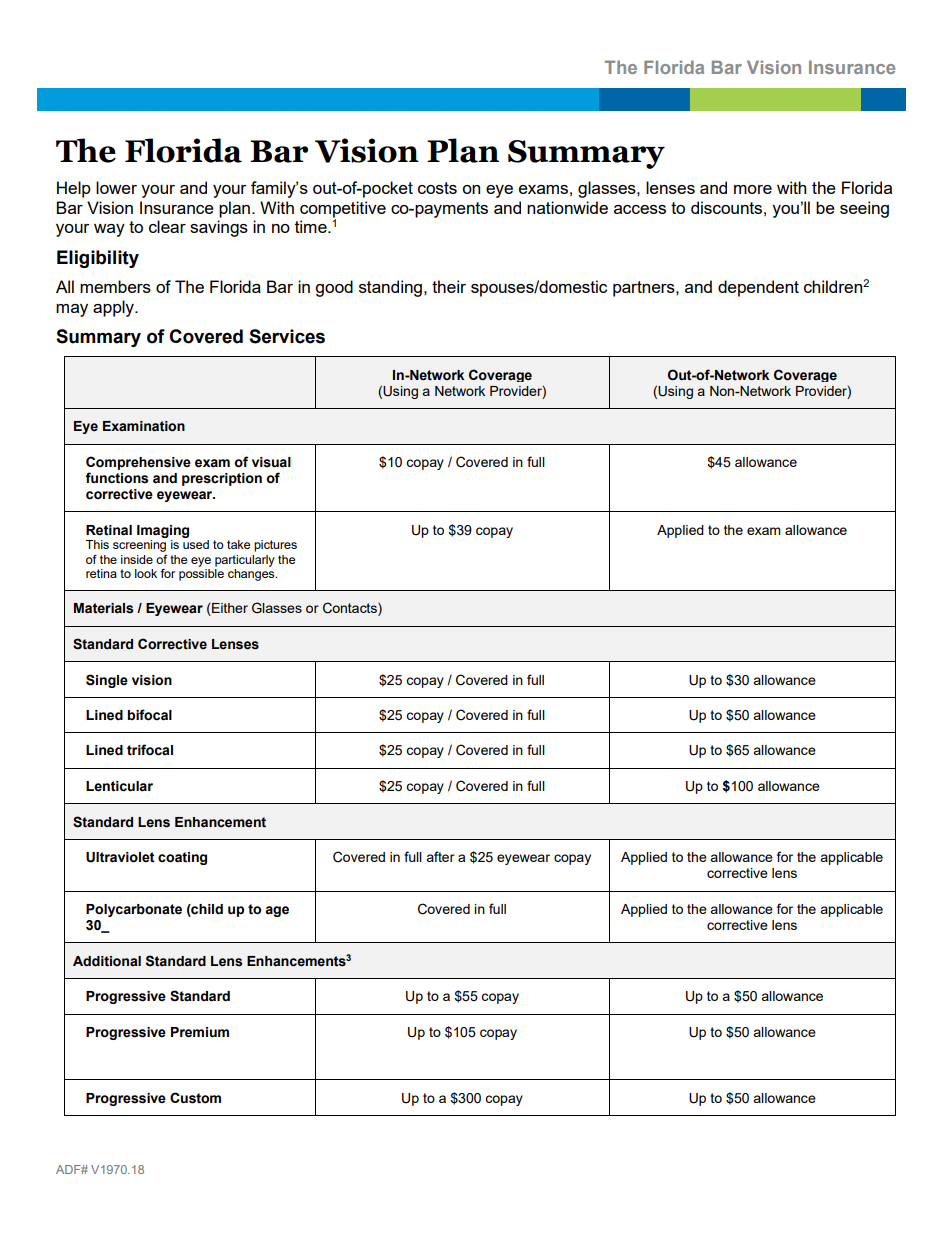 The image size is (952, 1233). I want to click on Imaging, so click(163, 531).
